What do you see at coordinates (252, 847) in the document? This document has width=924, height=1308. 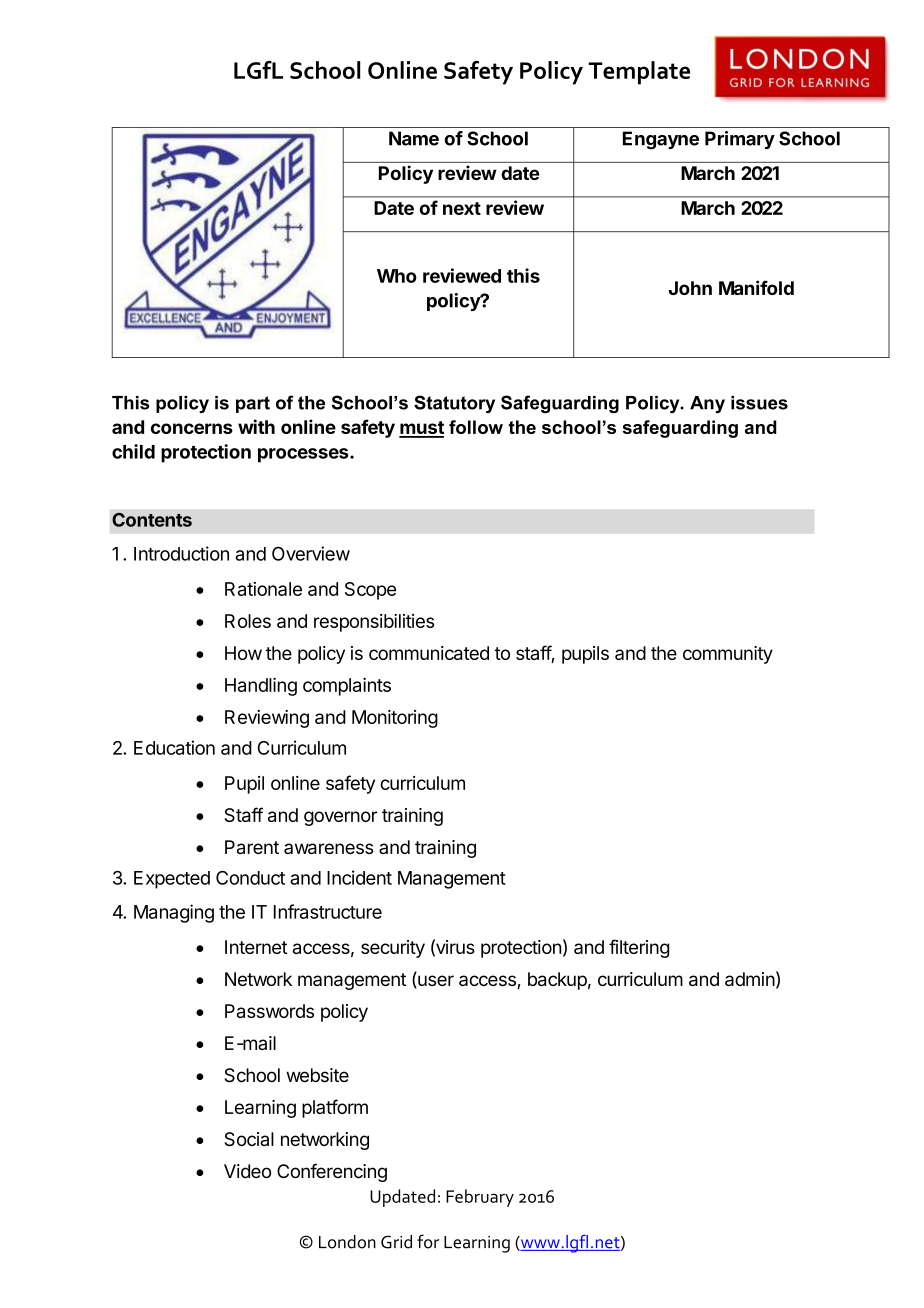 I see `Parent` at bounding box center [252, 847].
